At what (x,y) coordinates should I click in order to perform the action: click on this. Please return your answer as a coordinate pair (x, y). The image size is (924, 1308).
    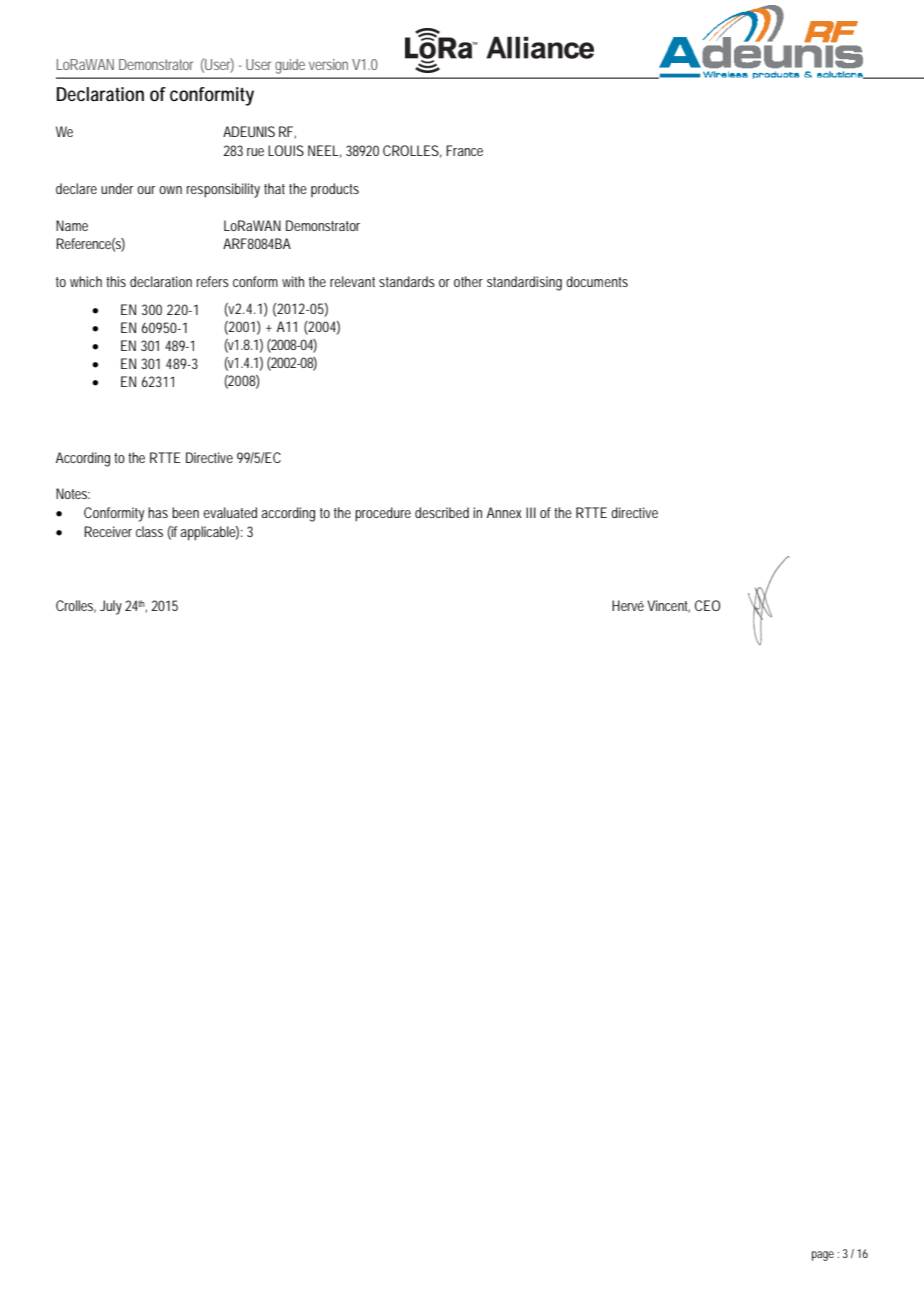
    Looking at the image, I should click on (116, 281).
